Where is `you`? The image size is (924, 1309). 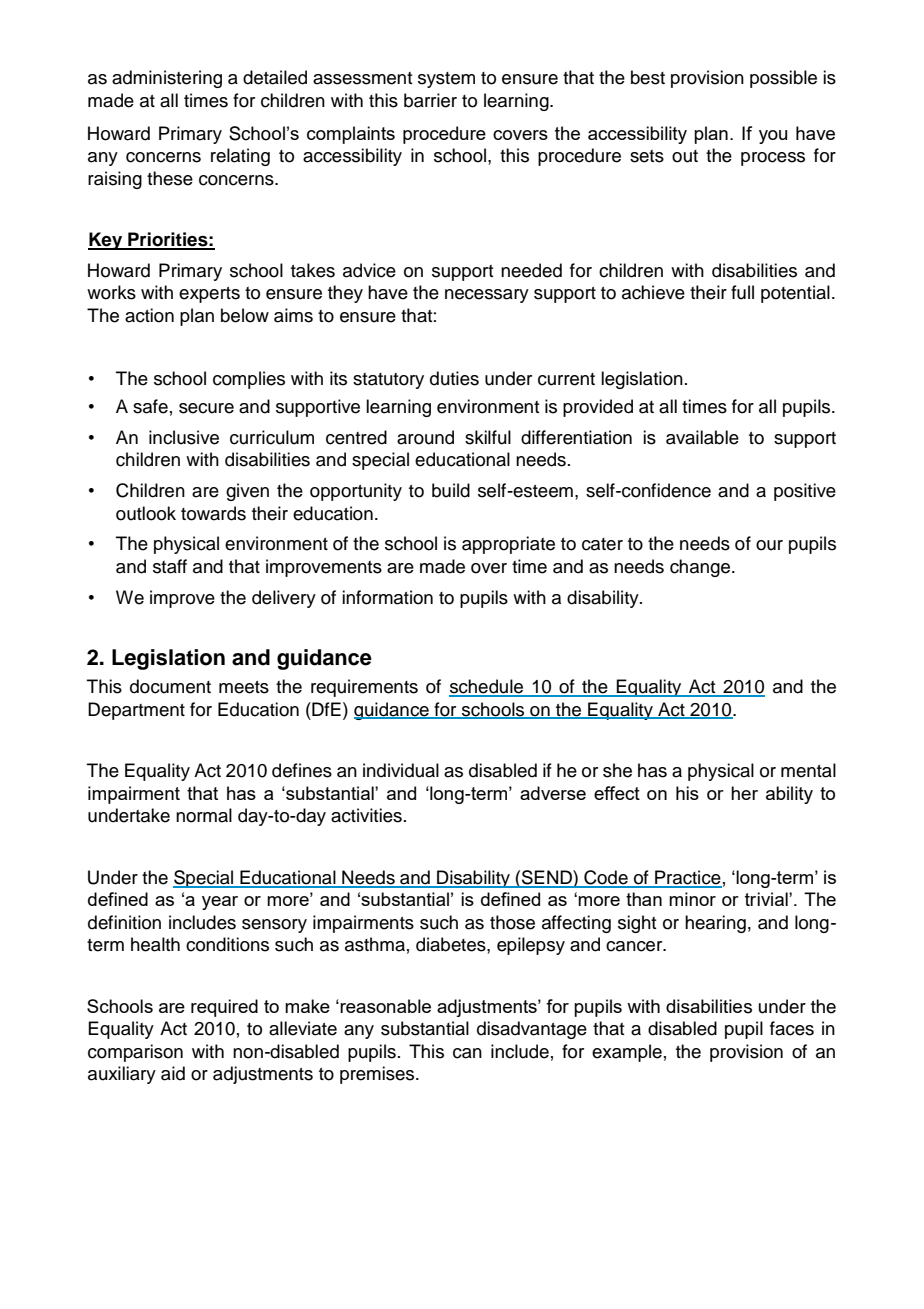
you is located at coordinates (773, 137).
